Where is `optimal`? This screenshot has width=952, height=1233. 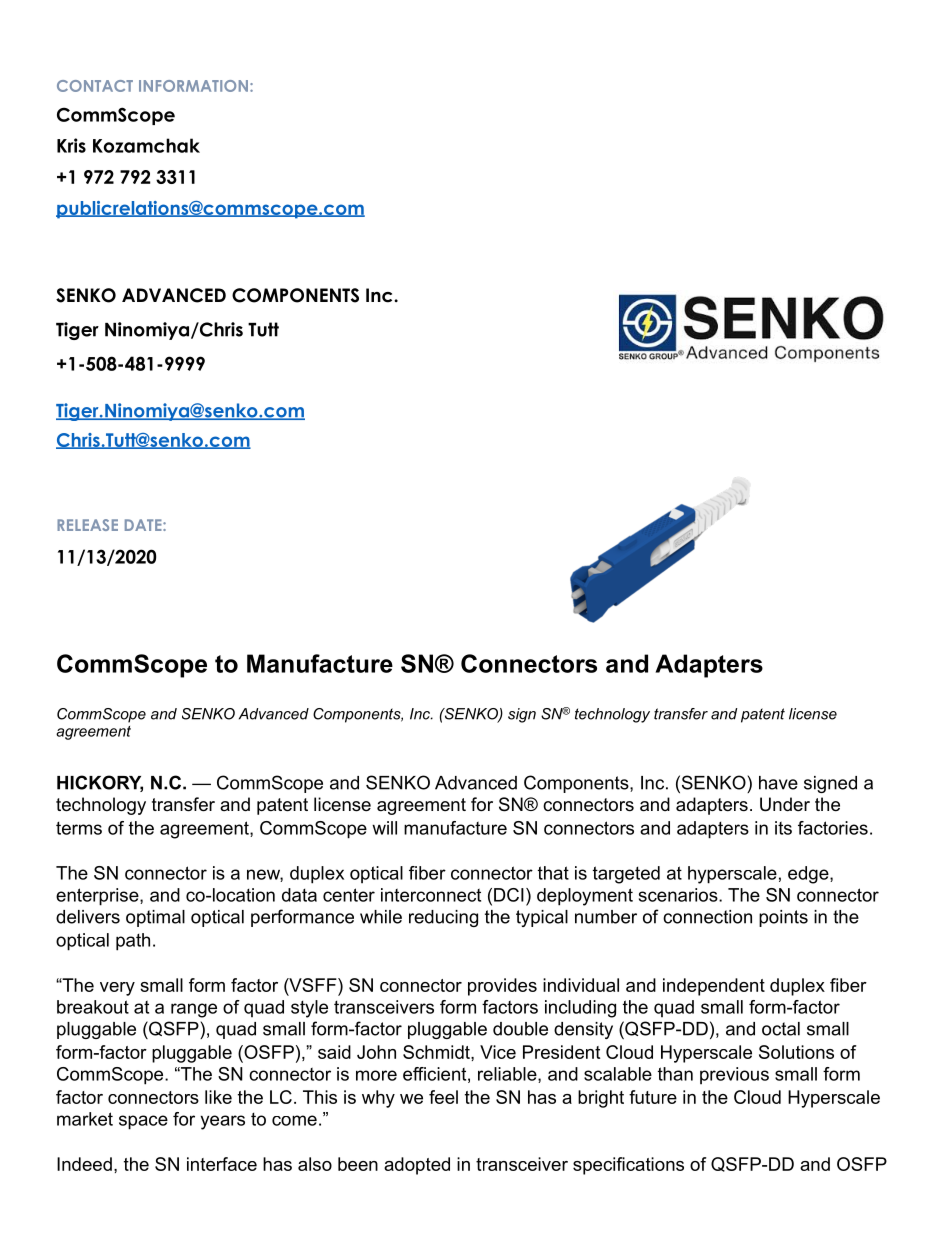 optimal is located at coordinates (155, 918).
